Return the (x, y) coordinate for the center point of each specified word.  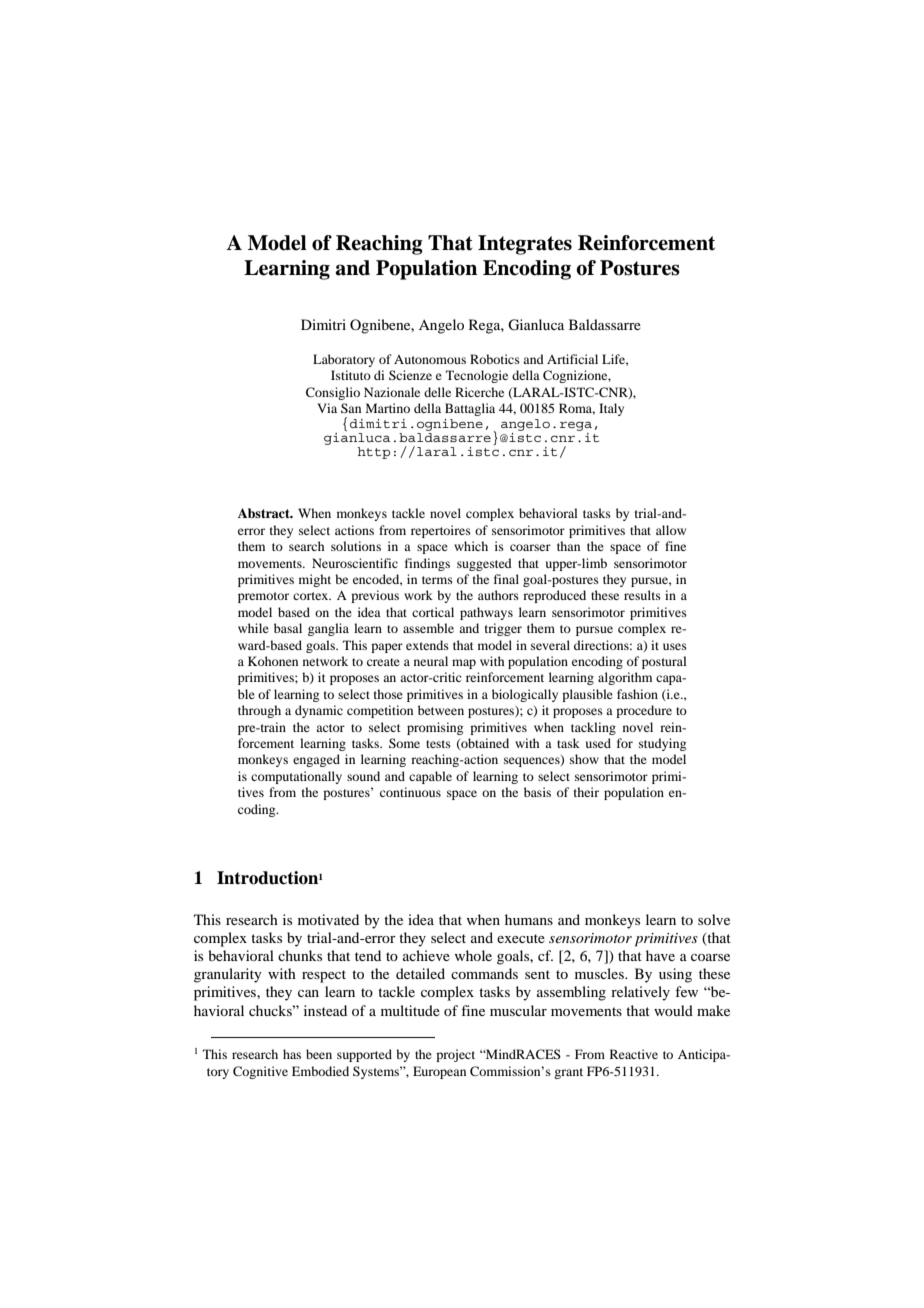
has (292, 1054)
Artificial (572, 359)
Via (327, 408)
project (455, 1055)
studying (662, 744)
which (471, 546)
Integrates (525, 245)
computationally (296, 777)
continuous (410, 792)
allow (671, 530)
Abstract (265, 513)
